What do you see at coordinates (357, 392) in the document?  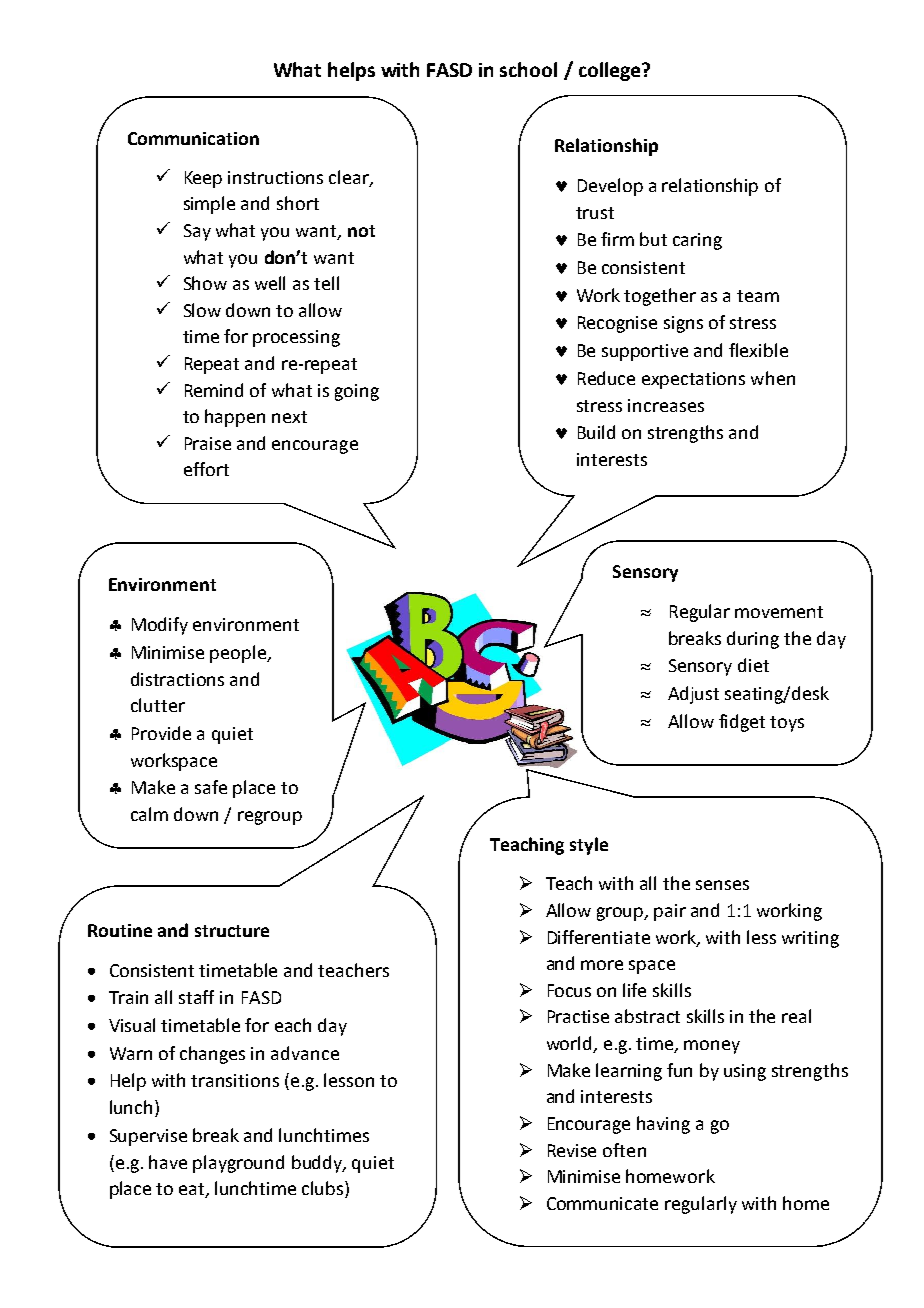 I see `going` at bounding box center [357, 392].
